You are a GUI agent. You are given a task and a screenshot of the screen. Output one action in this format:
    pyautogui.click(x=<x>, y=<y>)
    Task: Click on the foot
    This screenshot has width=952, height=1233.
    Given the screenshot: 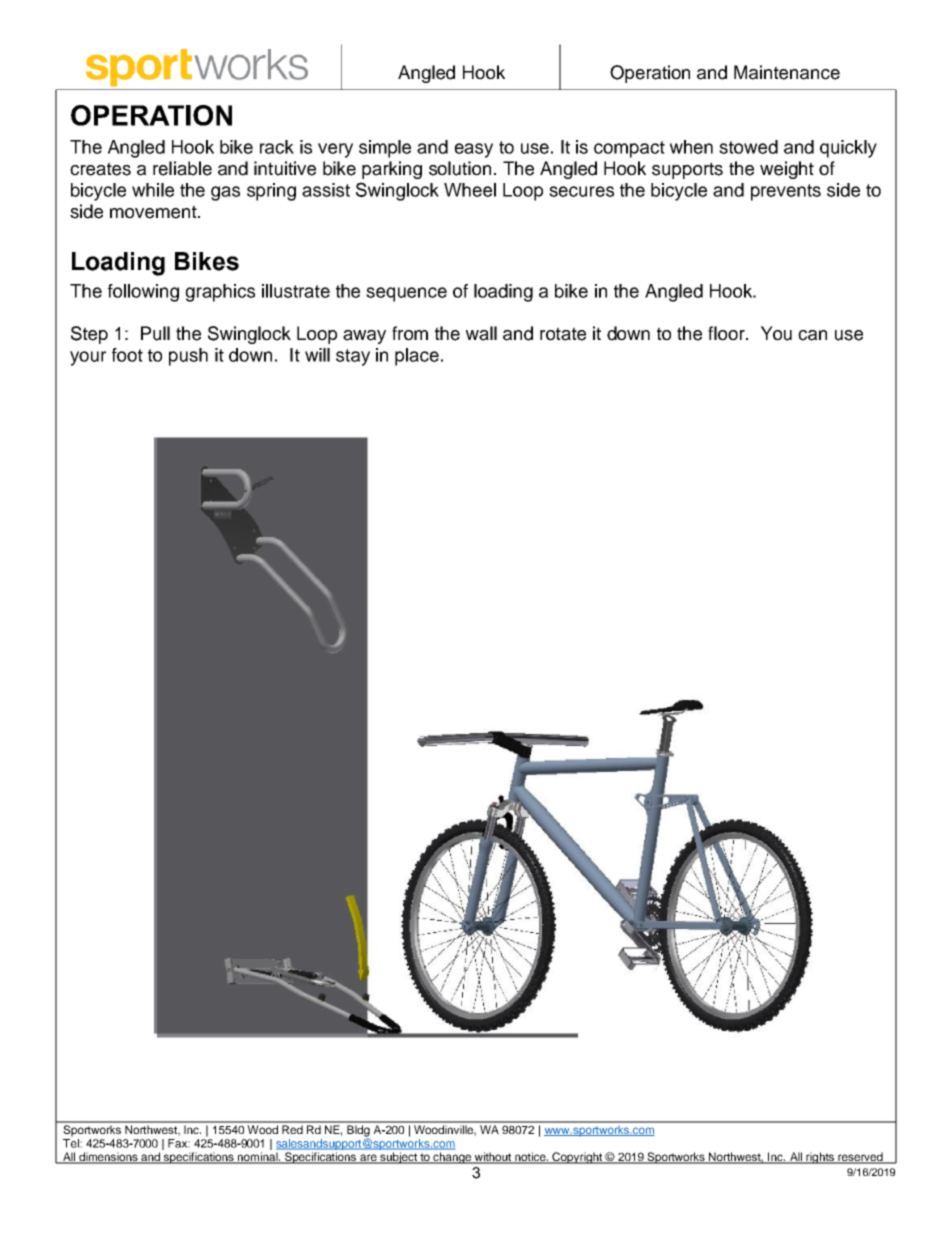 What is the action you would take?
    pyautogui.click(x=127, y=355)
